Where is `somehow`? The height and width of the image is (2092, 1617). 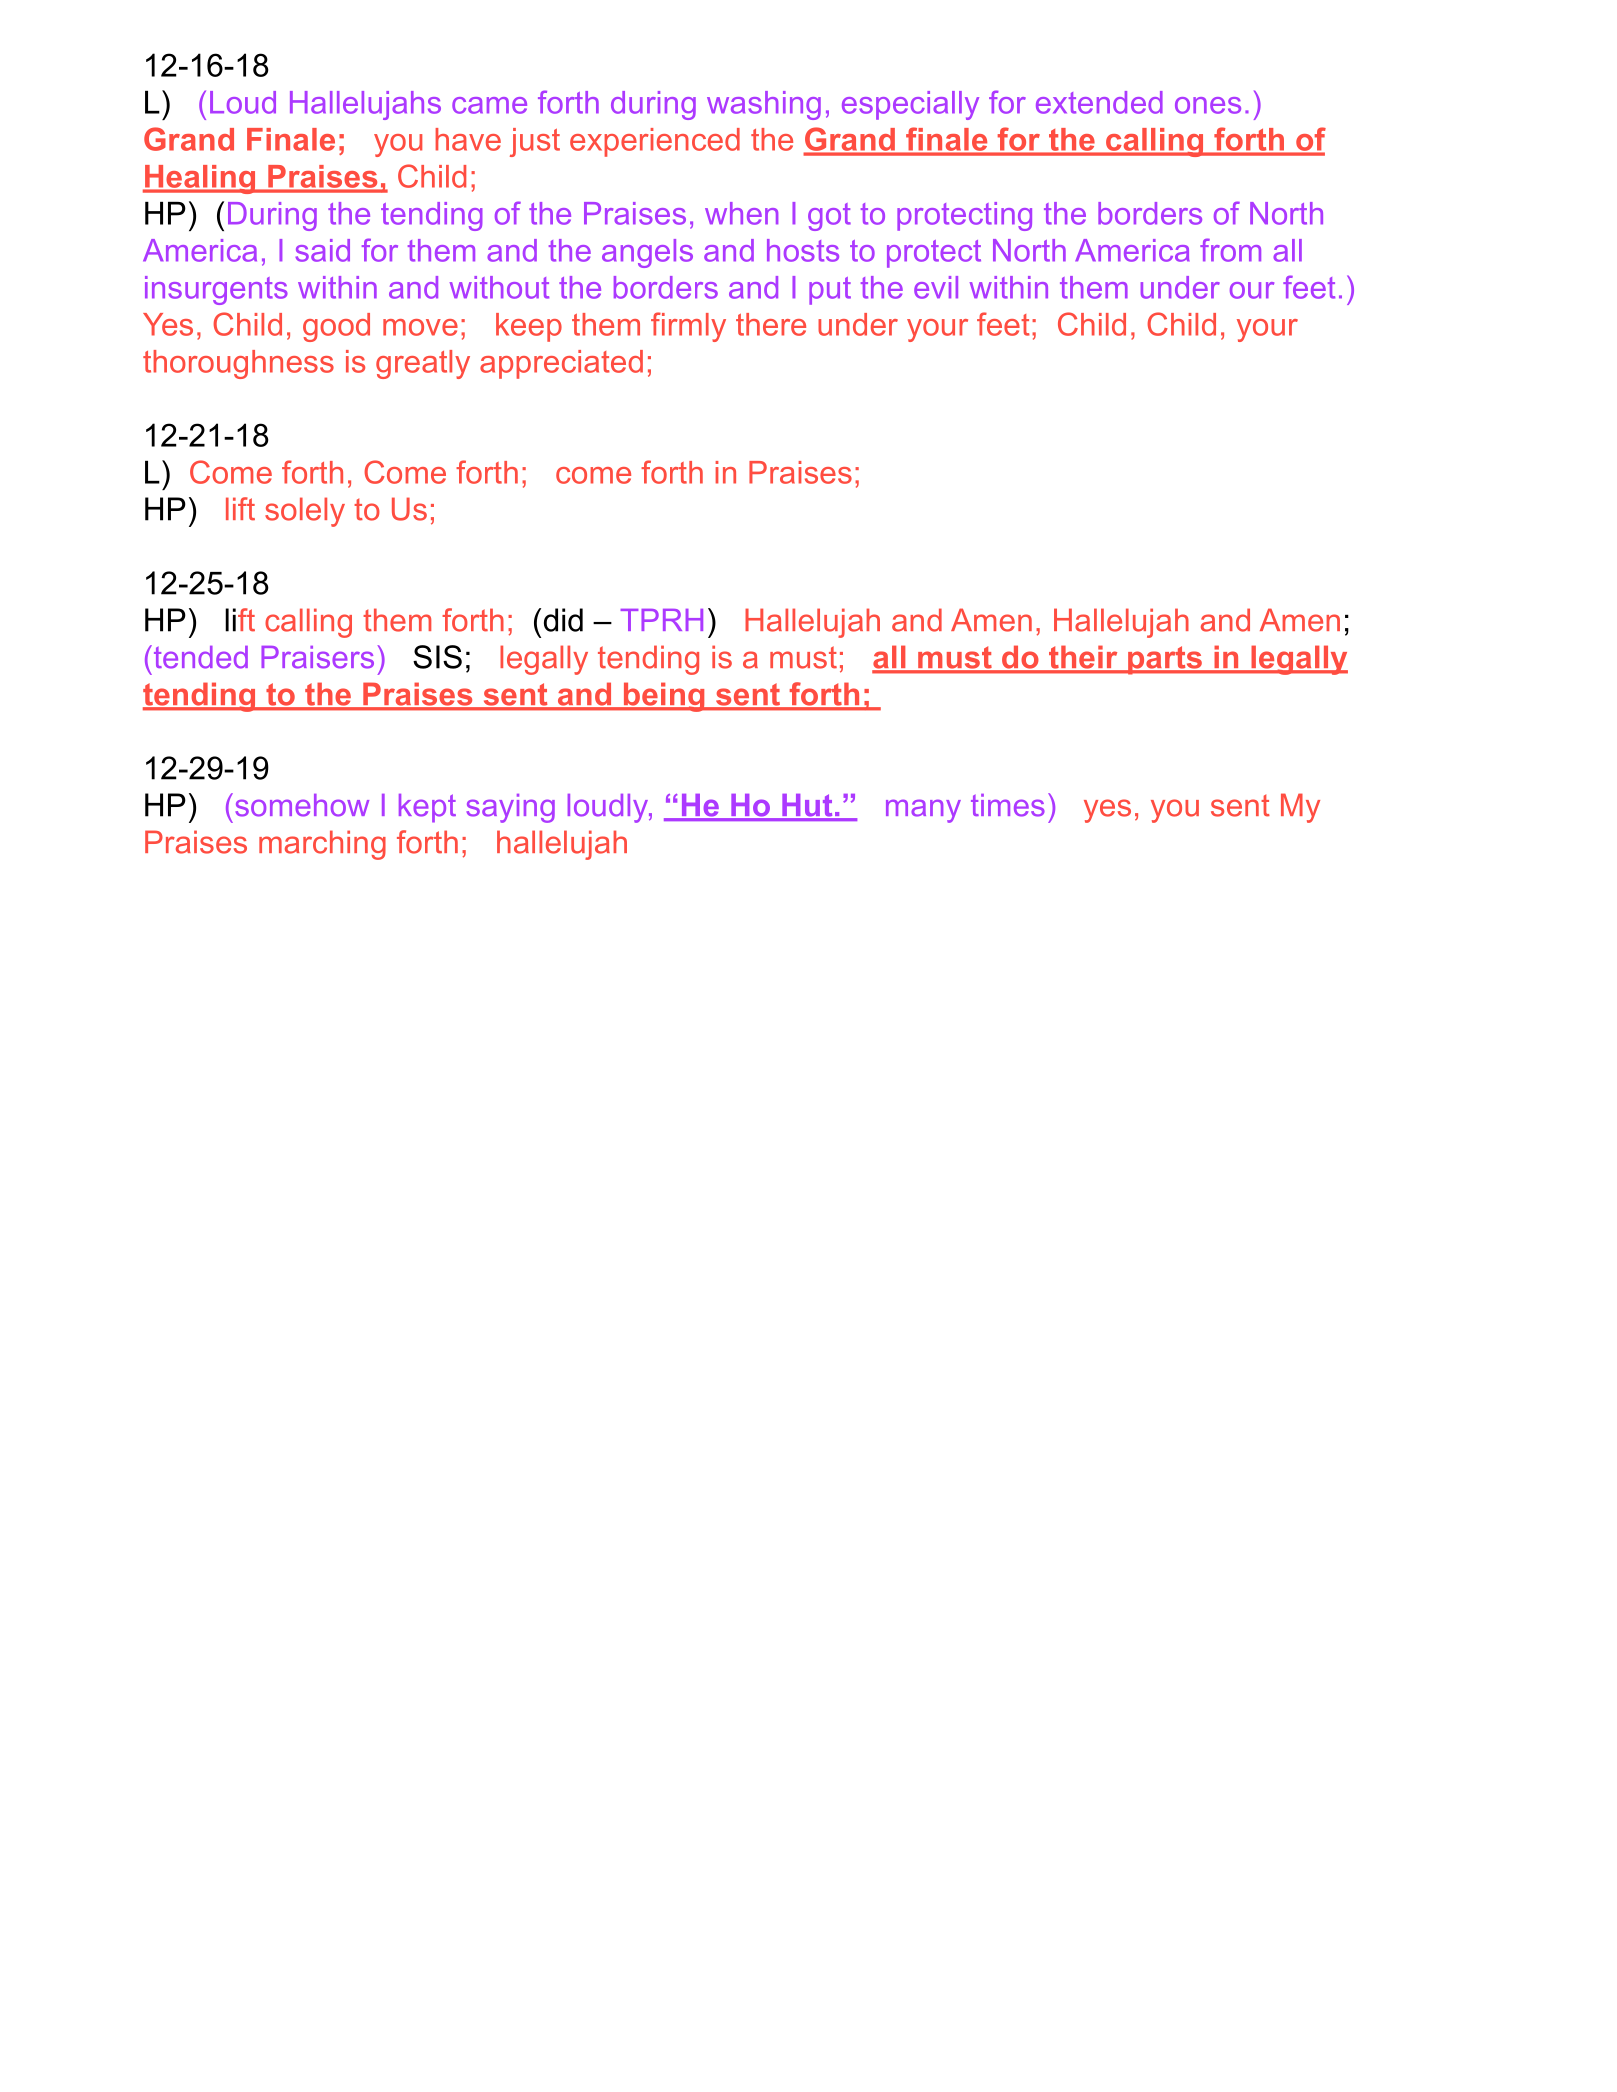 somehow is located at coordinates (302, 805).
